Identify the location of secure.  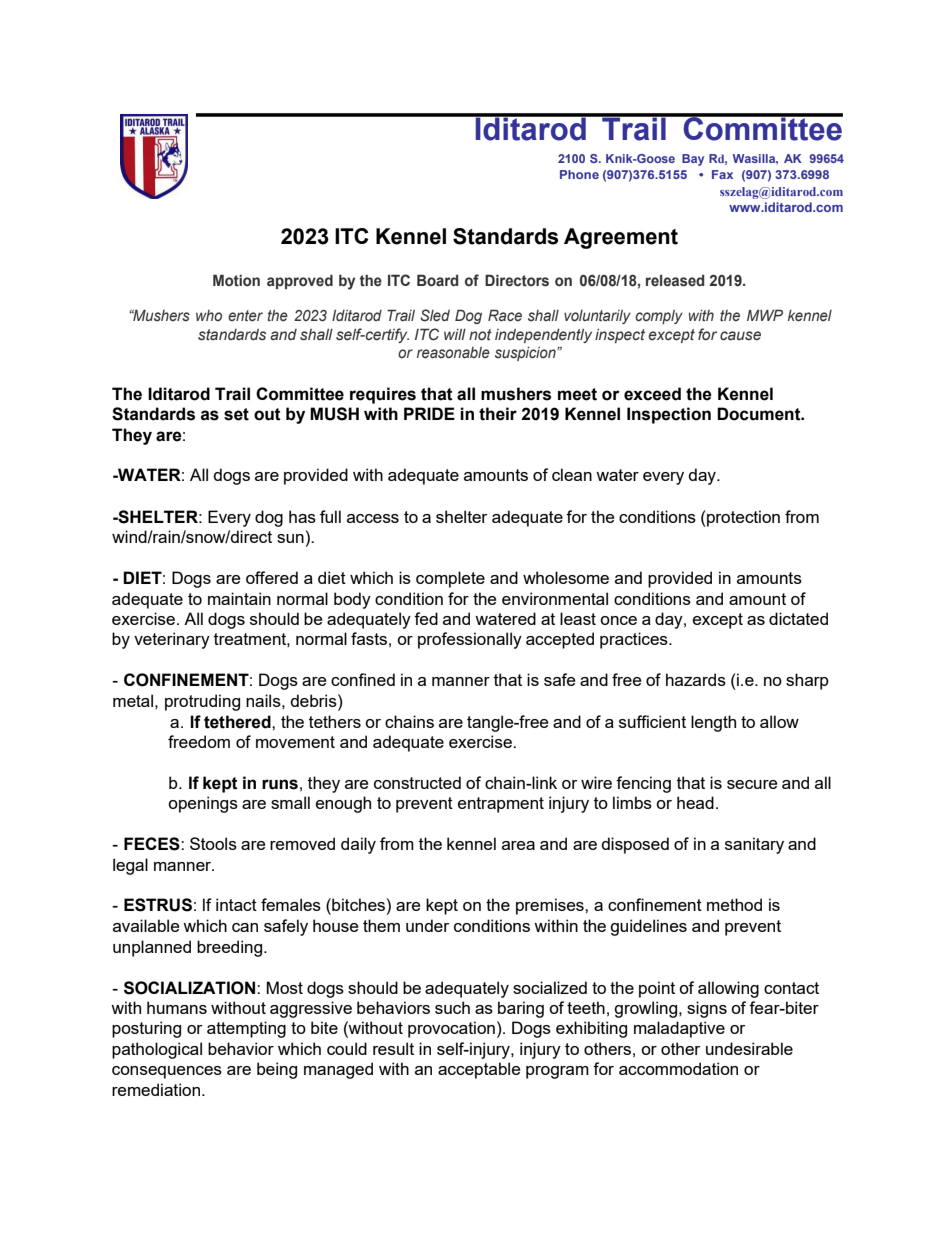
(752, 784).
